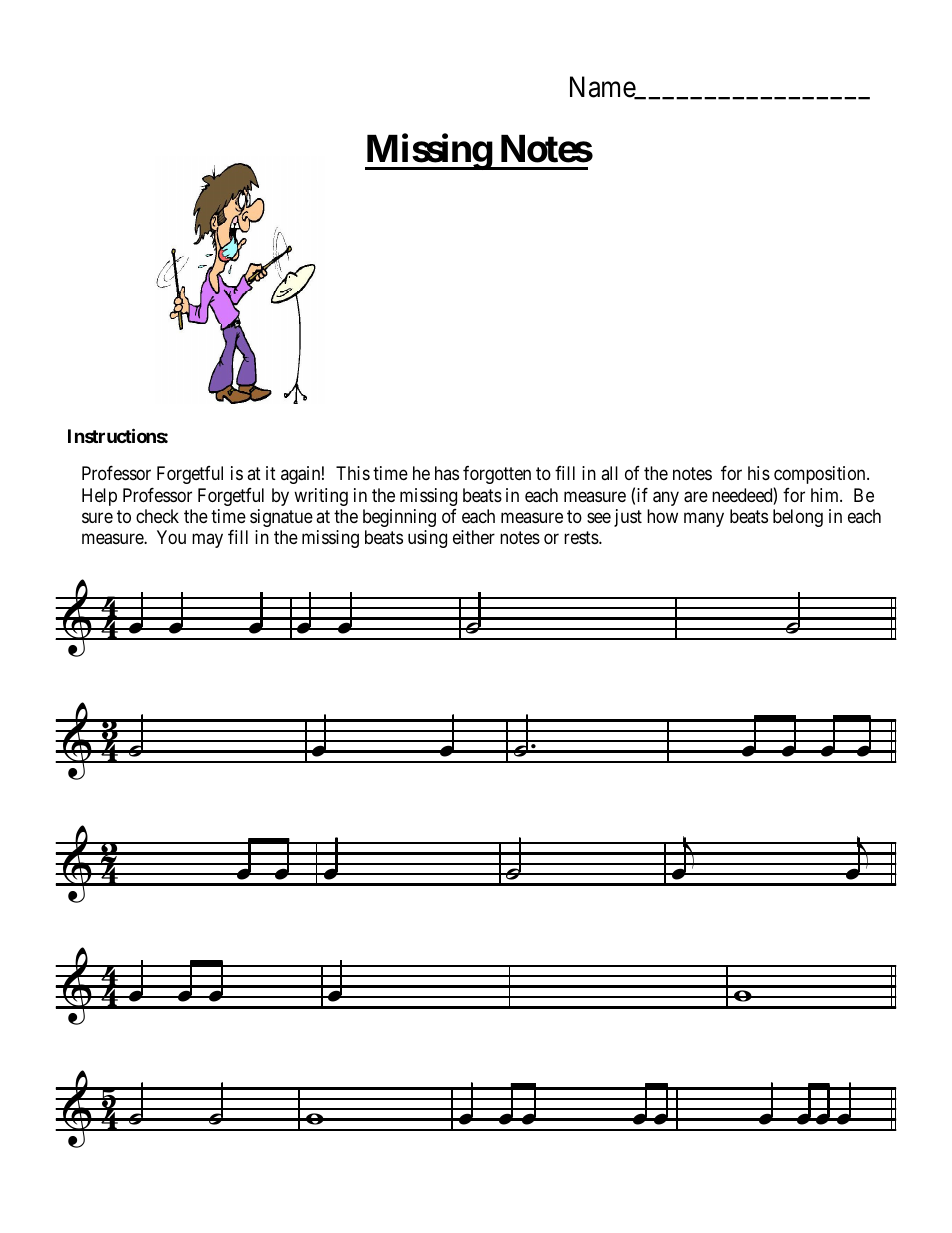  What do you see at coordinates (171, 537) in the screenshot?
I see `You` at bounding box center [171, 537].
